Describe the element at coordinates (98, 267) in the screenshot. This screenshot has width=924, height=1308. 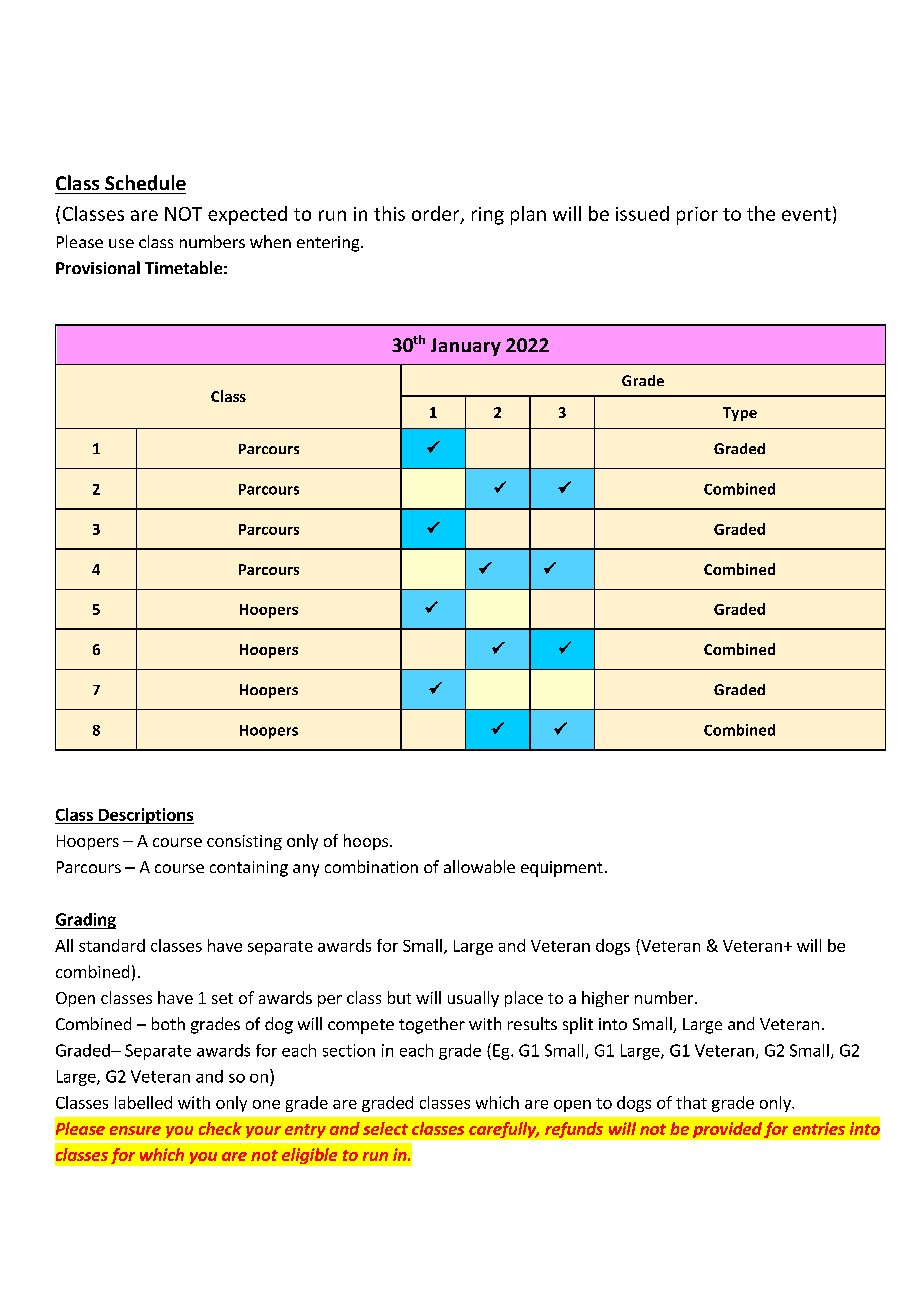
I see `Provisional` at that location.
